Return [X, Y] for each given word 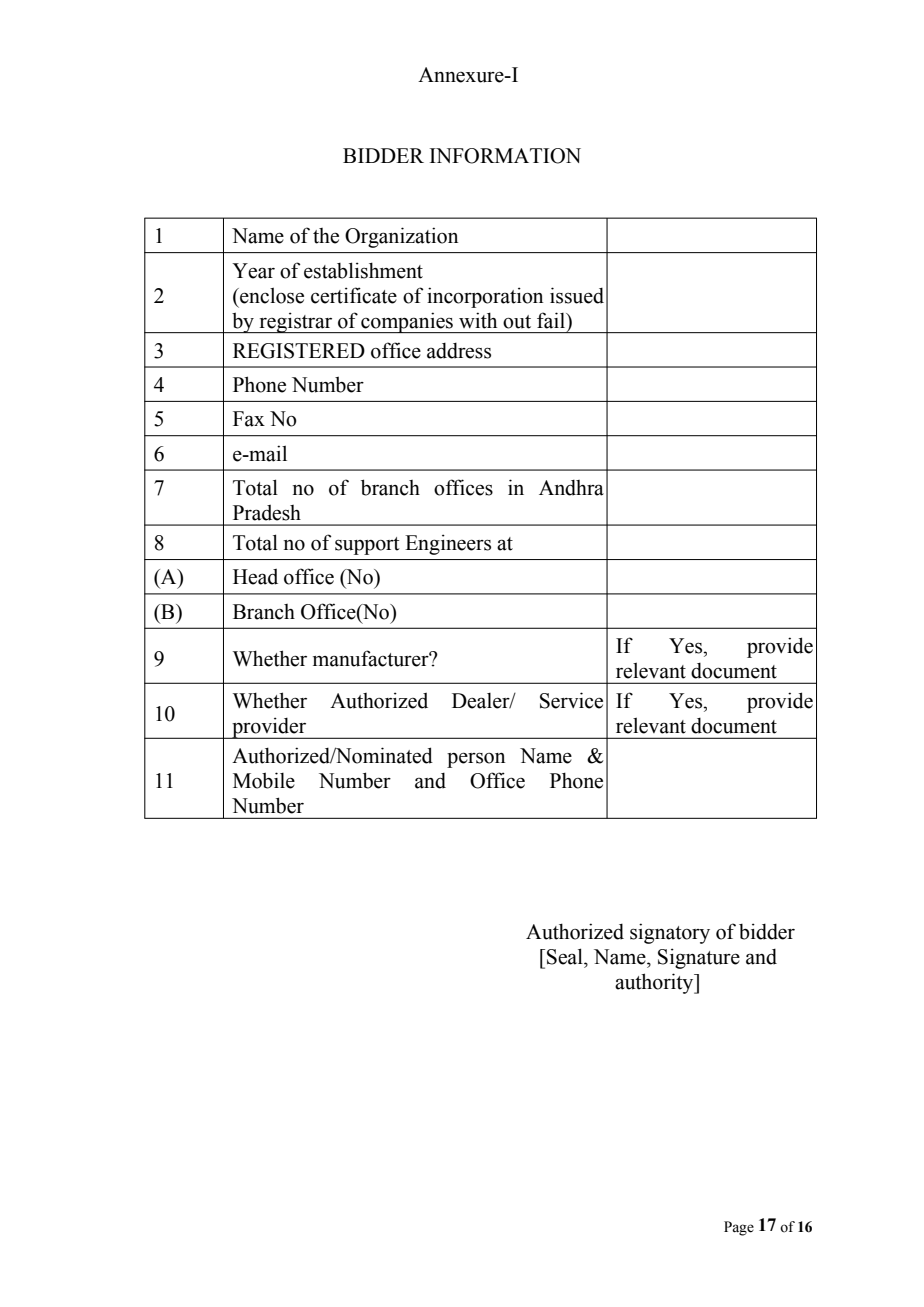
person [476, 760]
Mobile [264, 780]
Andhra [571, 488]
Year [253, 271]
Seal [566, 956]
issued [577, 295]
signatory [670, 933]
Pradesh [267, 513]
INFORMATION [505, 156]
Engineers [448, 544]
